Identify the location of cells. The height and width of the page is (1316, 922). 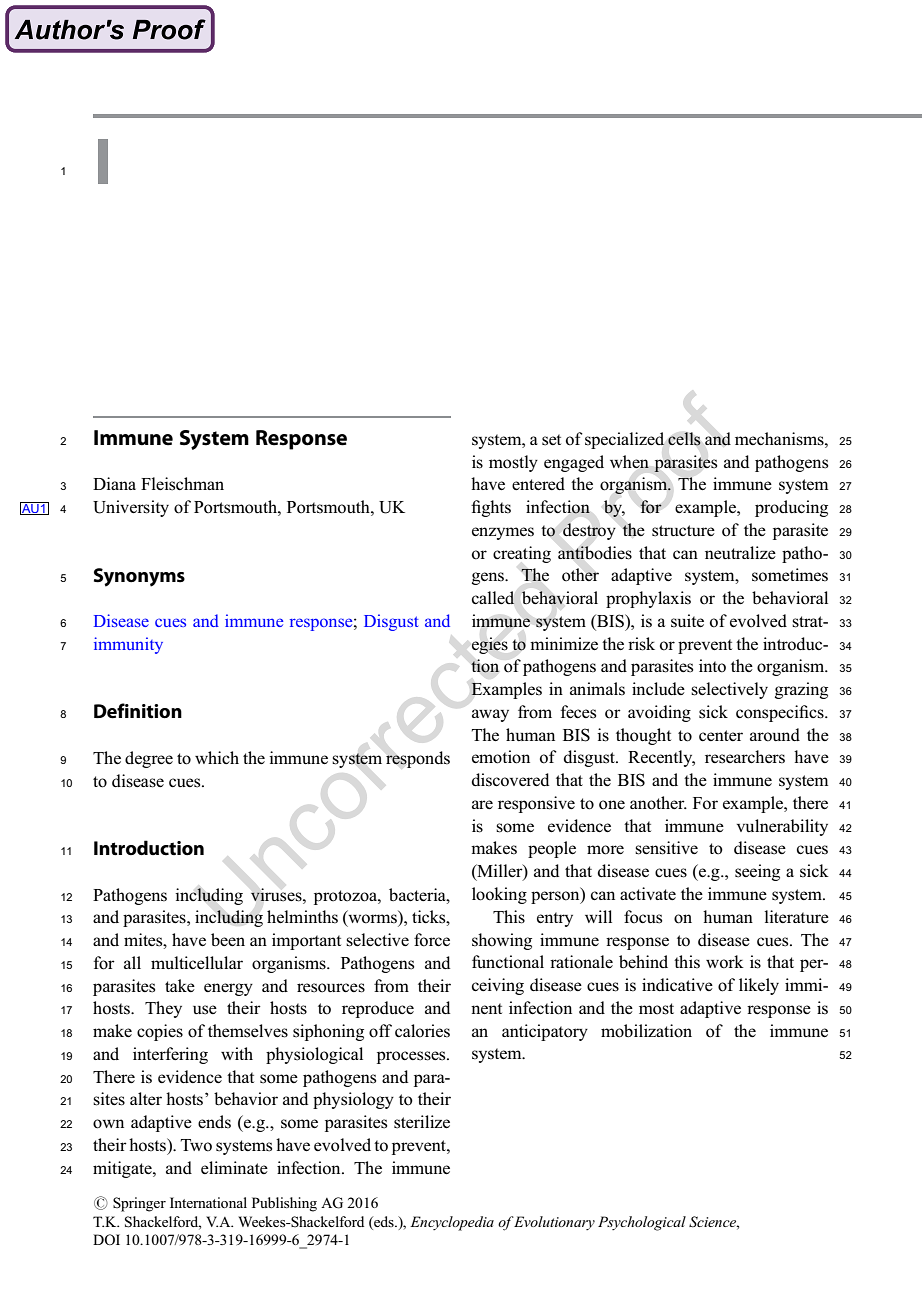
(684, 439).
